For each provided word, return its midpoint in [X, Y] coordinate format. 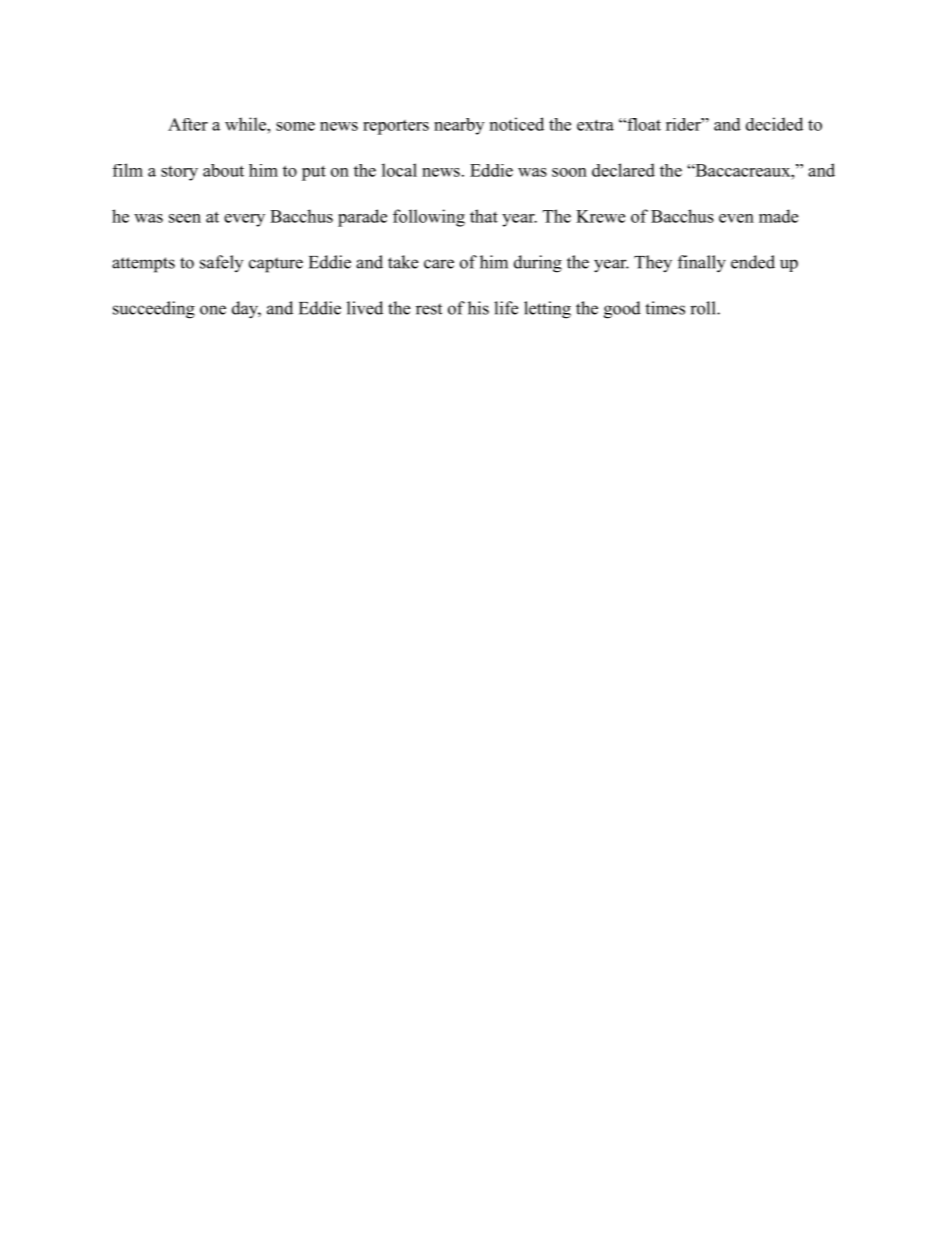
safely [221, 263]
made [778, 216]
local [399, 170]
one [213, 310]
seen [185, 218]
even [736, 218]
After [188, 124]
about [223, 170]
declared [623, 170]
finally [702, 264]
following [429, 218]
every [244, 220]
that [484, 216]
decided [774, 124]
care [439, 264]
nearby [459, 126]
